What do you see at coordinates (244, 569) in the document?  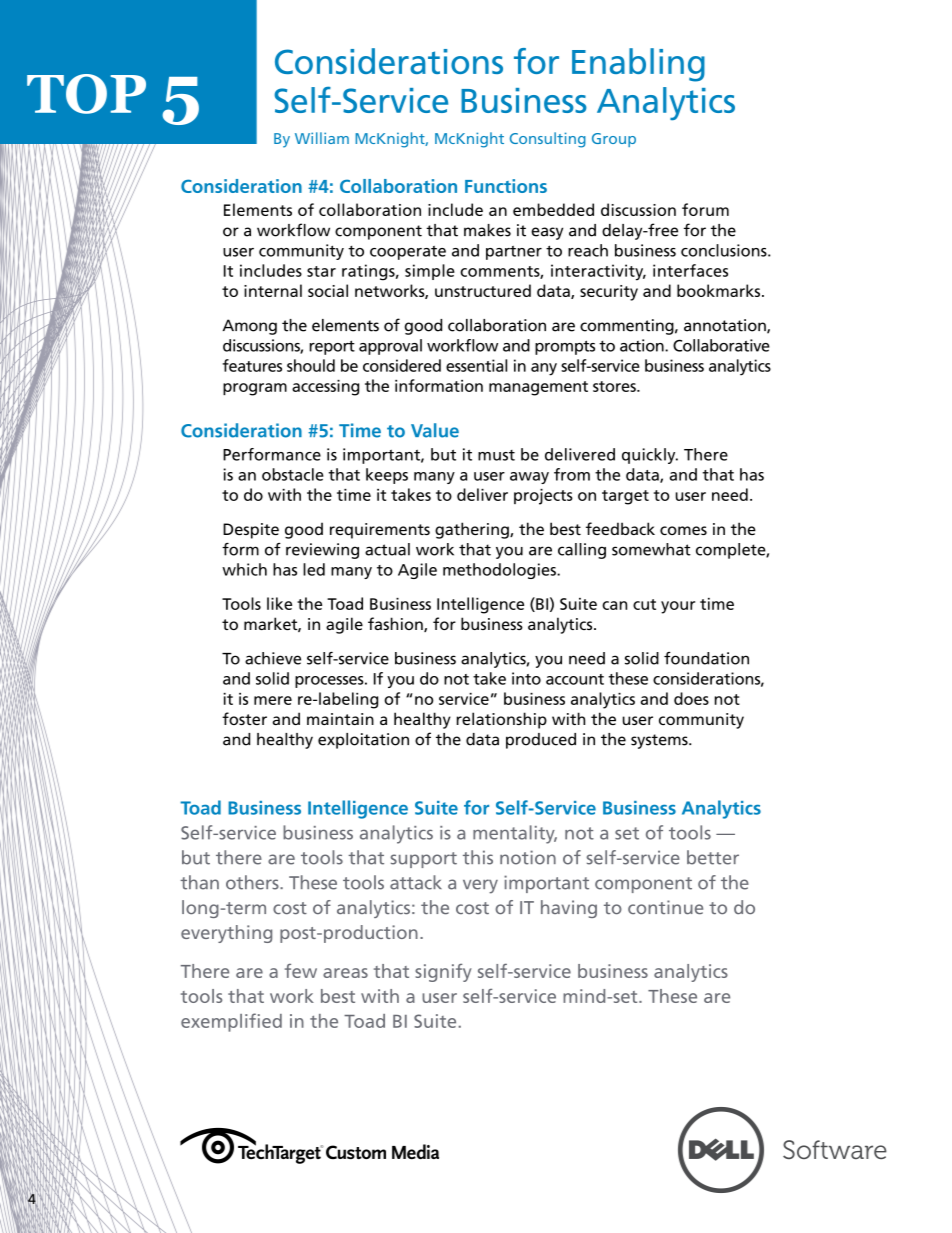 I see `which` at bounding box center [244, 569].
